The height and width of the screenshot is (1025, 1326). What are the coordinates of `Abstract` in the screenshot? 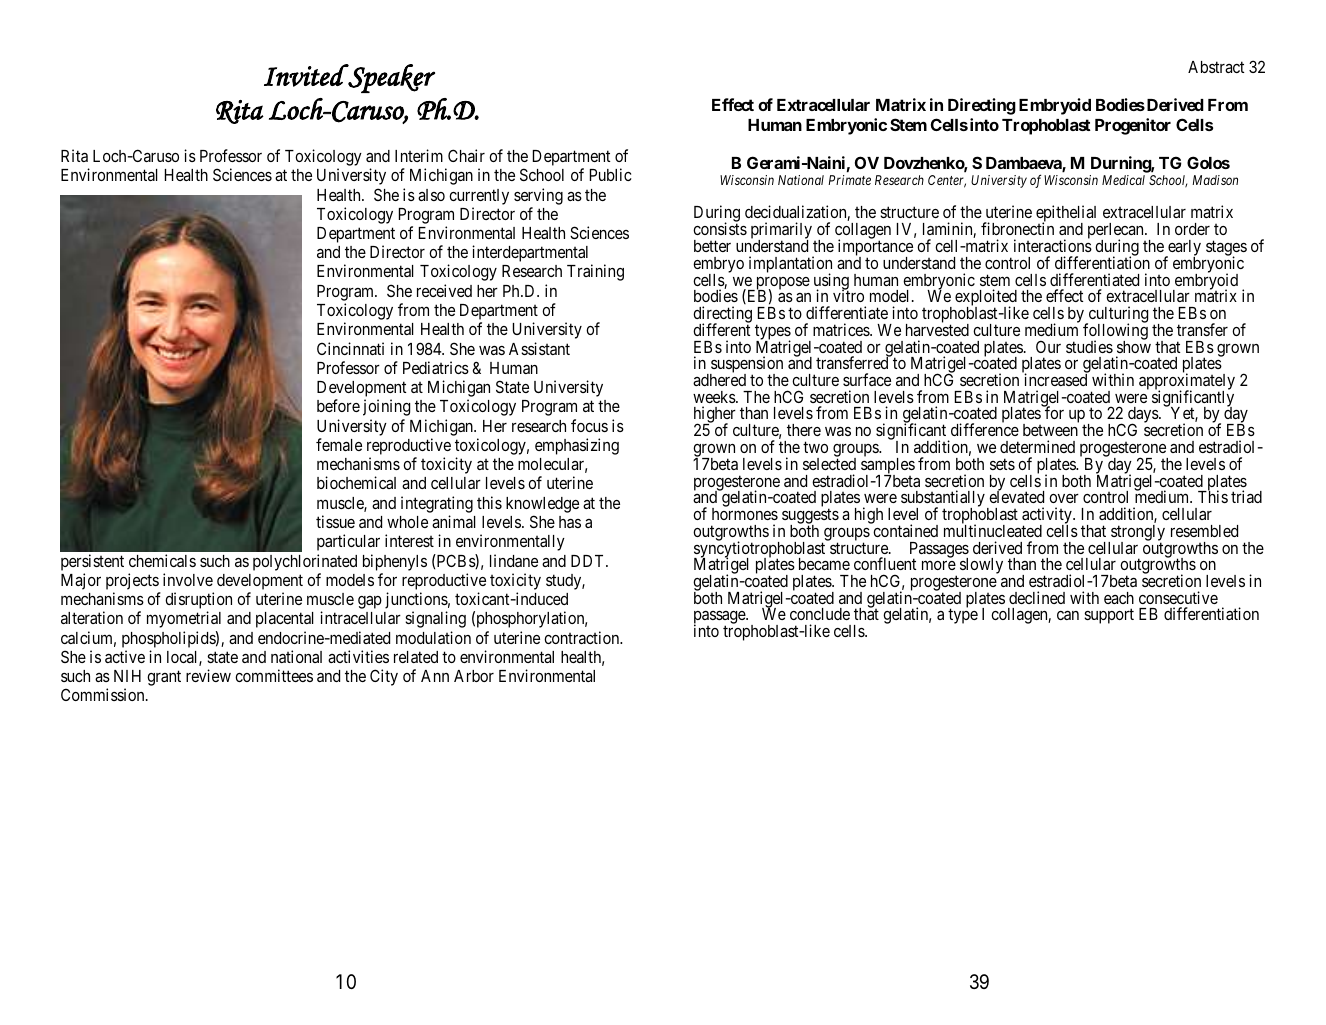 It's located at (1216, 67).
